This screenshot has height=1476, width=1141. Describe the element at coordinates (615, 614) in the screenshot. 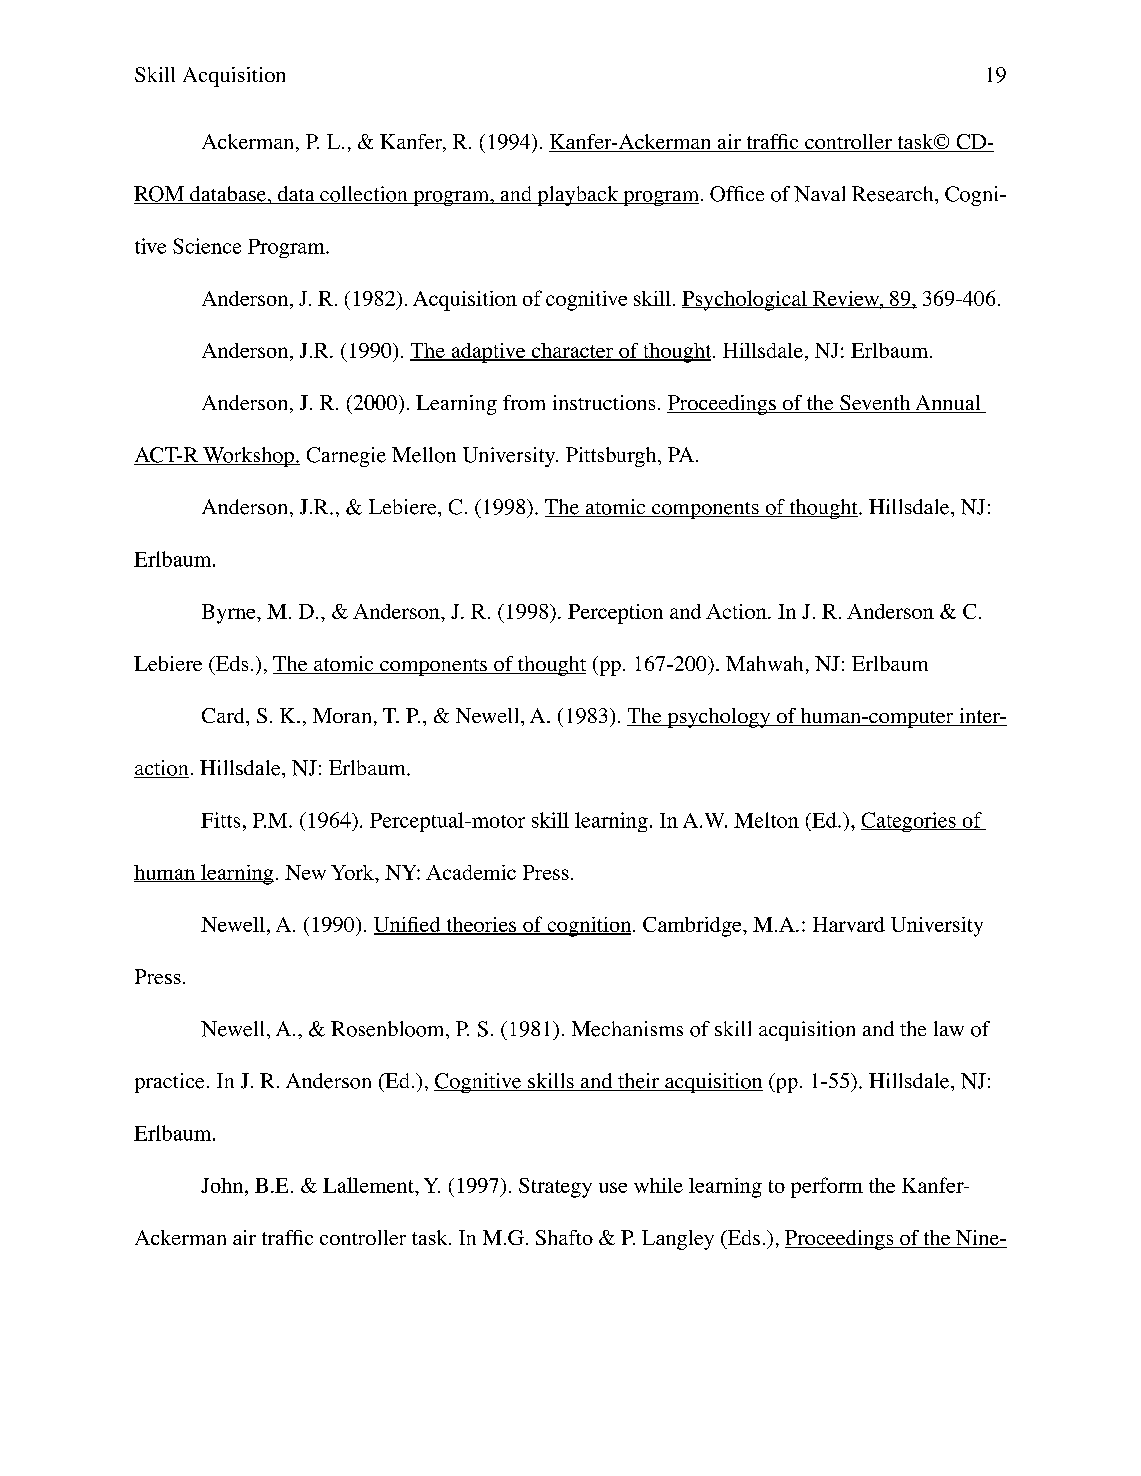

I see `Perception` at that location.
